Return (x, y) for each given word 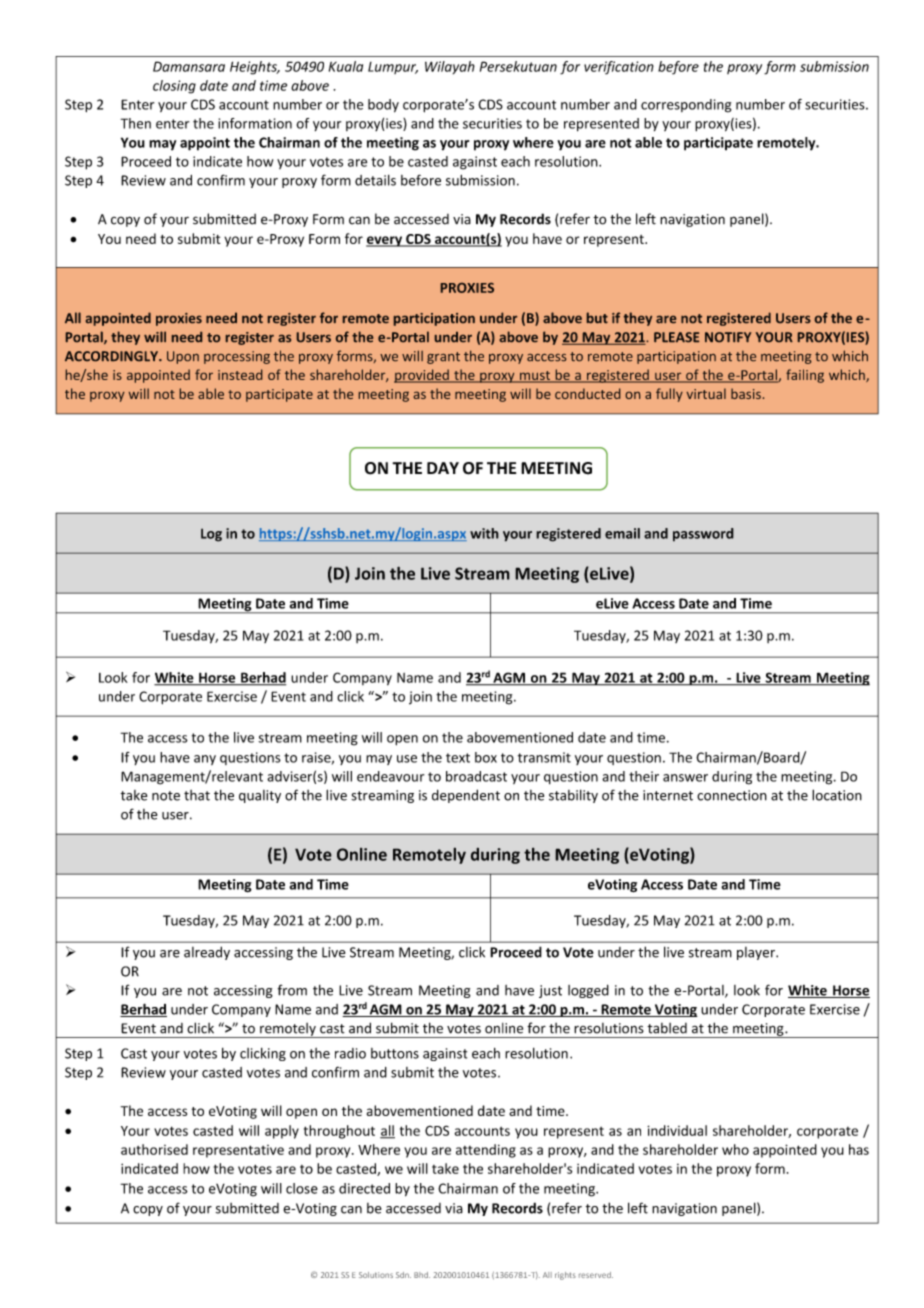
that (197, 795)
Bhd (422, 1275)
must (535, 377)
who (735, 1149)
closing (174, 87)
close (302, 1188)
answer (685, 778)
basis (746, 393)
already (207, 953)
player (757, 953)
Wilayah (450, 67)
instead (240, 374)
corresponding (686, 106)
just (550, 991)
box (486, 757)
